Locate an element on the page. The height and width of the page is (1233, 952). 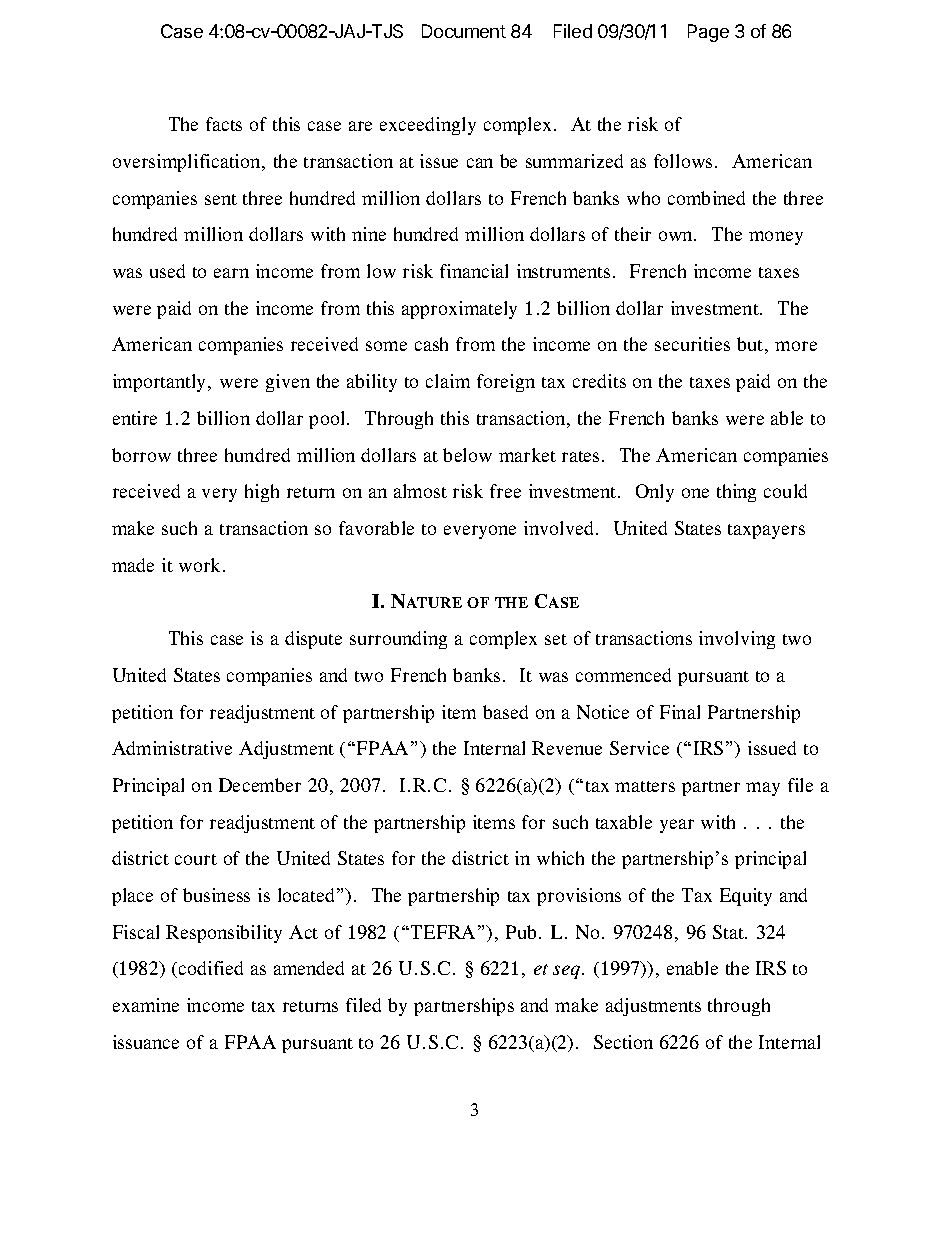
free is located at coordinates (505, 491).
